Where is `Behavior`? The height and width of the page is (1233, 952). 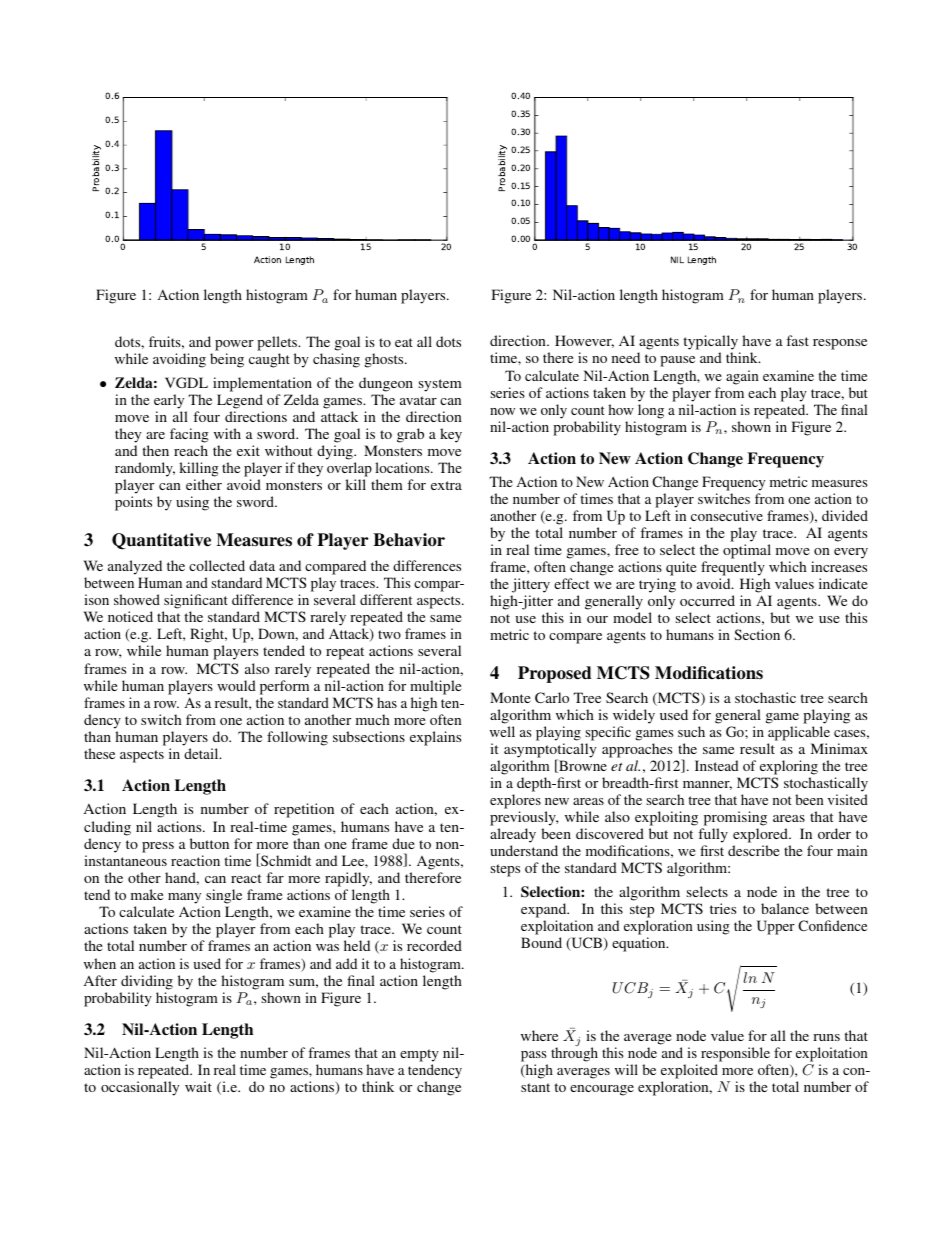
Behavior is located at coordinates (409, 540).
